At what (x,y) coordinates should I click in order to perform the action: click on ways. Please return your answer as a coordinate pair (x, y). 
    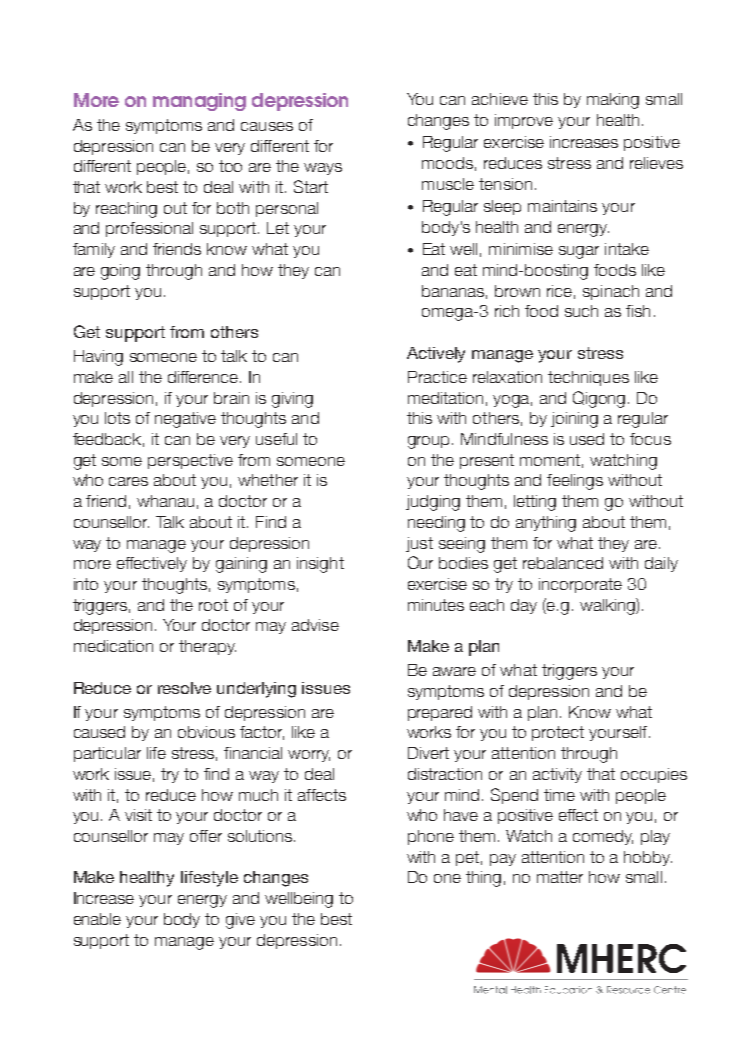
    Looking at the image, I should click on (323, 169).
